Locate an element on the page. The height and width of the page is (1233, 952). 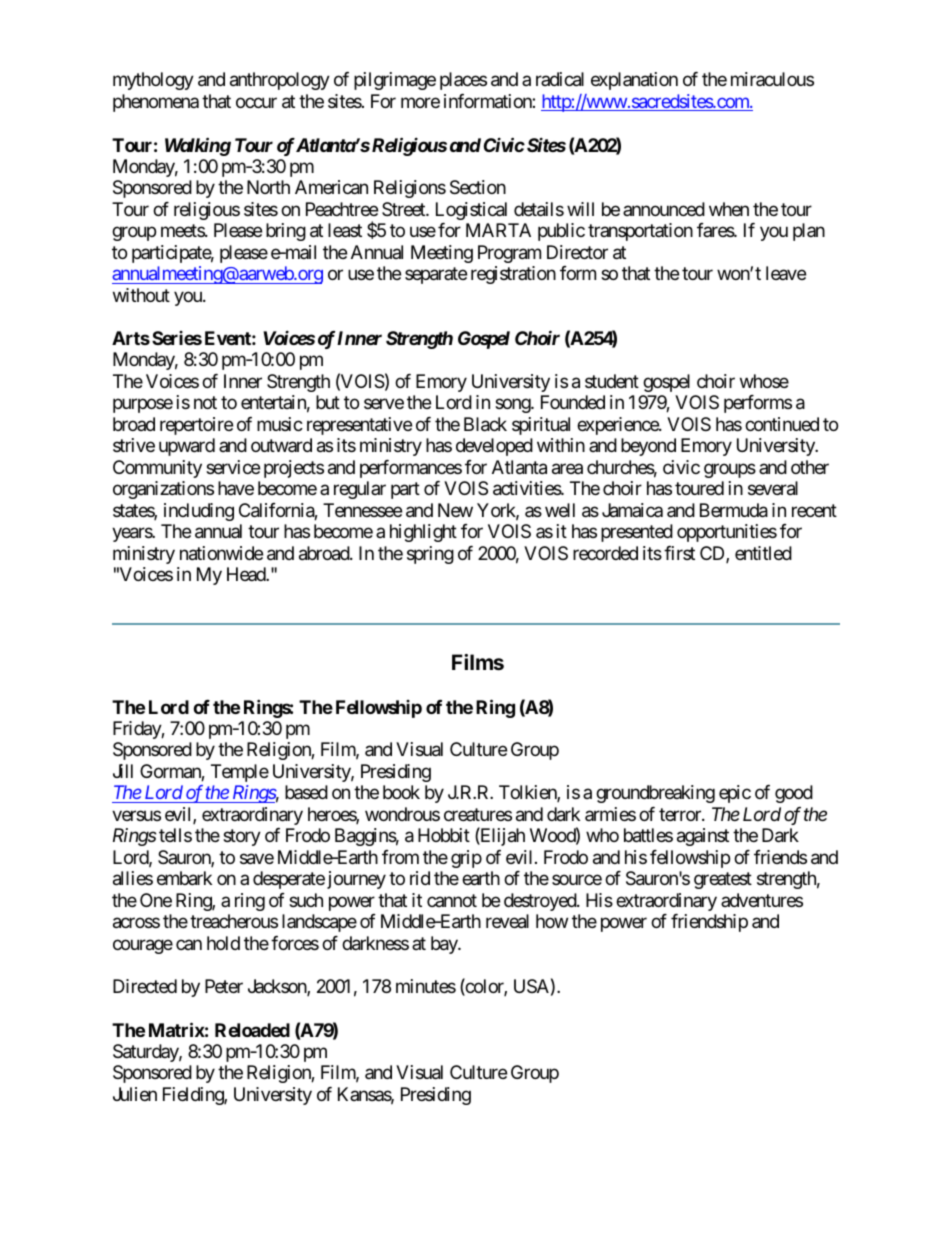
pilgrimage is located at coordinates (395, 81).
